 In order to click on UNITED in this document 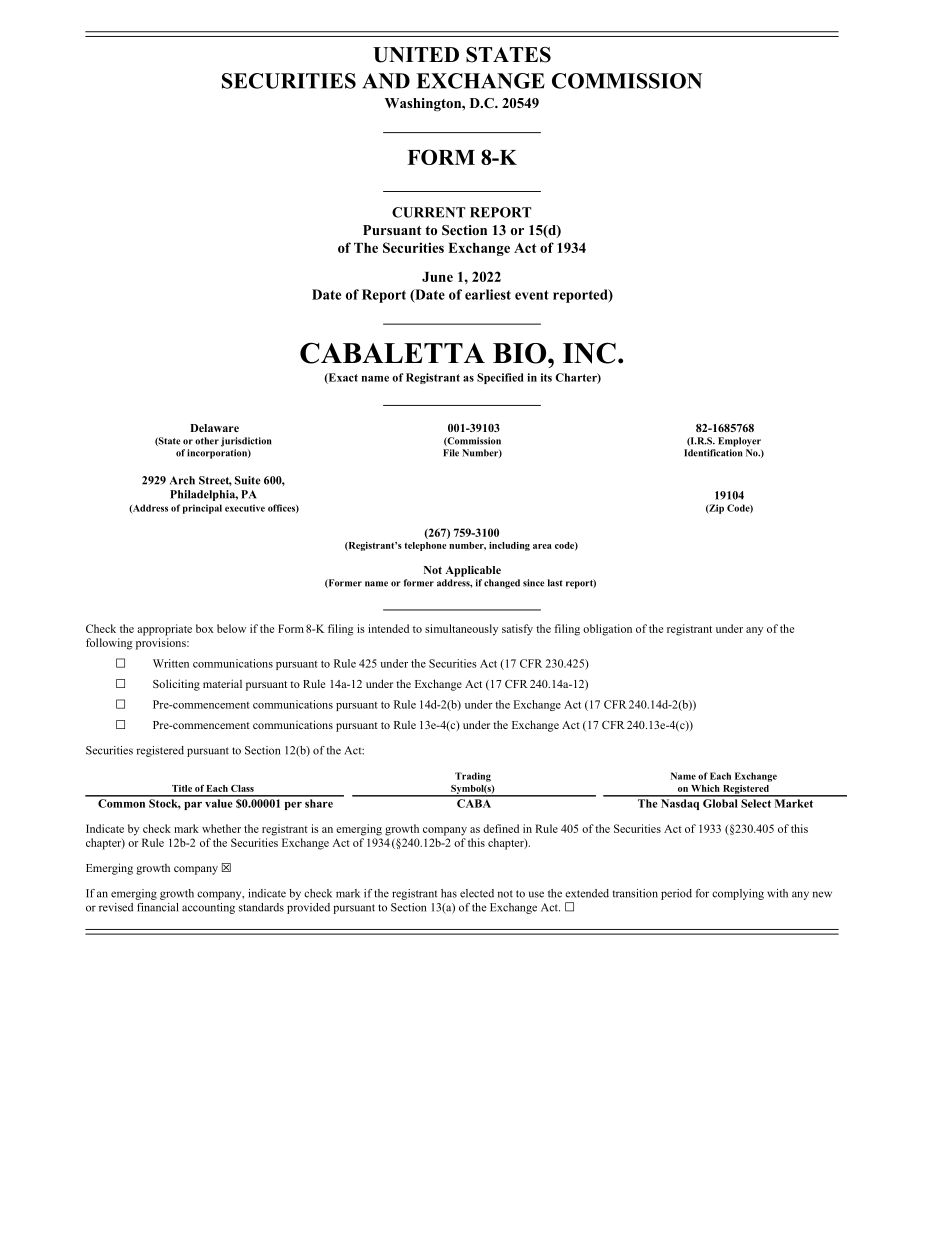, I will do `click(416, 55)`.
